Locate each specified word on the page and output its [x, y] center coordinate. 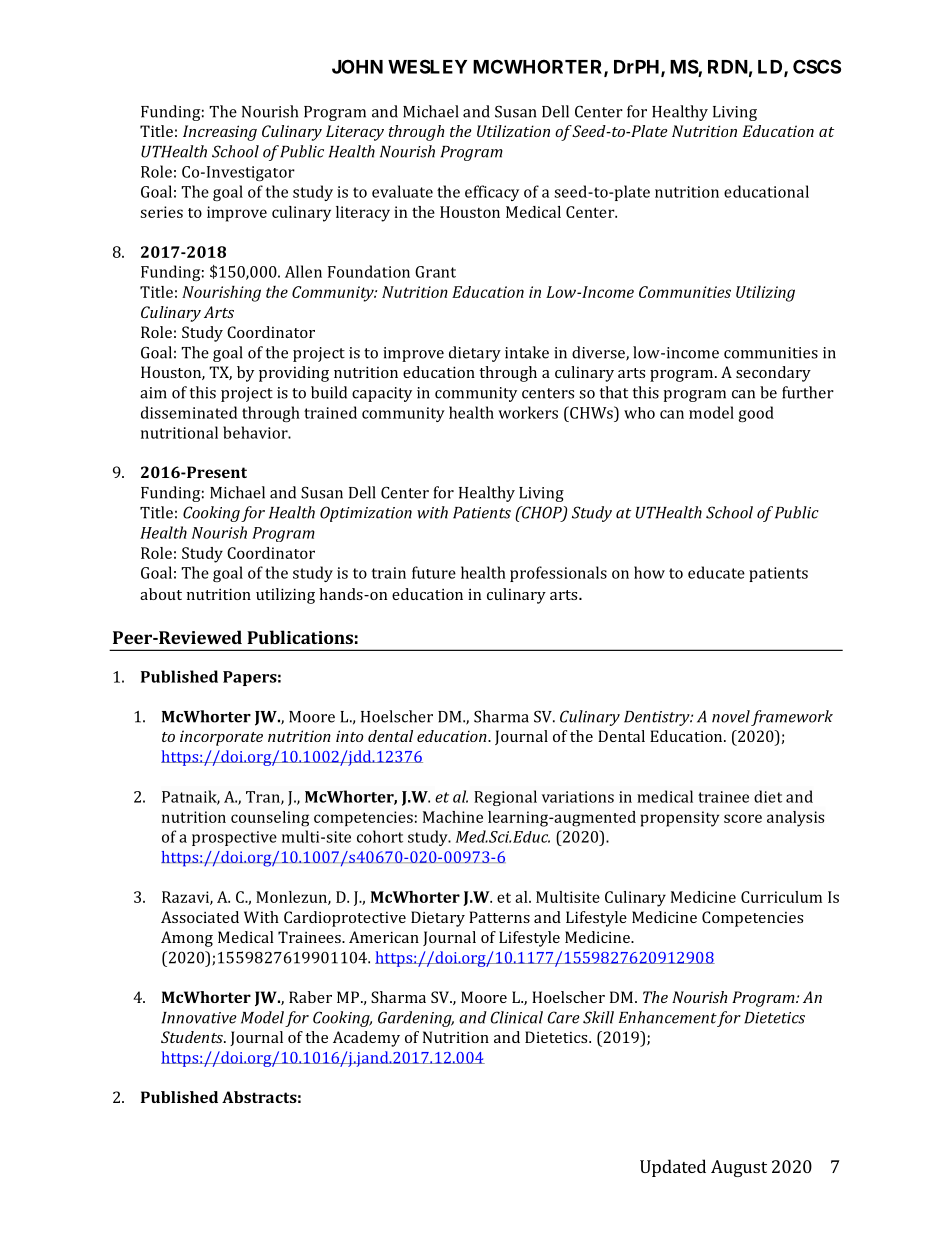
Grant [435, 272]
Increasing [220, 133]
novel [731, 716]
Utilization [513, 131]
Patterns [499, 917]
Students [193, 1037]
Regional [505, 798]
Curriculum [781, 897]
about [161, 594]
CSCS [817, 66]
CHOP [541, 513]
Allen [303, 271]
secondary [773, 374]
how [649, 572]
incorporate [221, 738]
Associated [200, 917]
